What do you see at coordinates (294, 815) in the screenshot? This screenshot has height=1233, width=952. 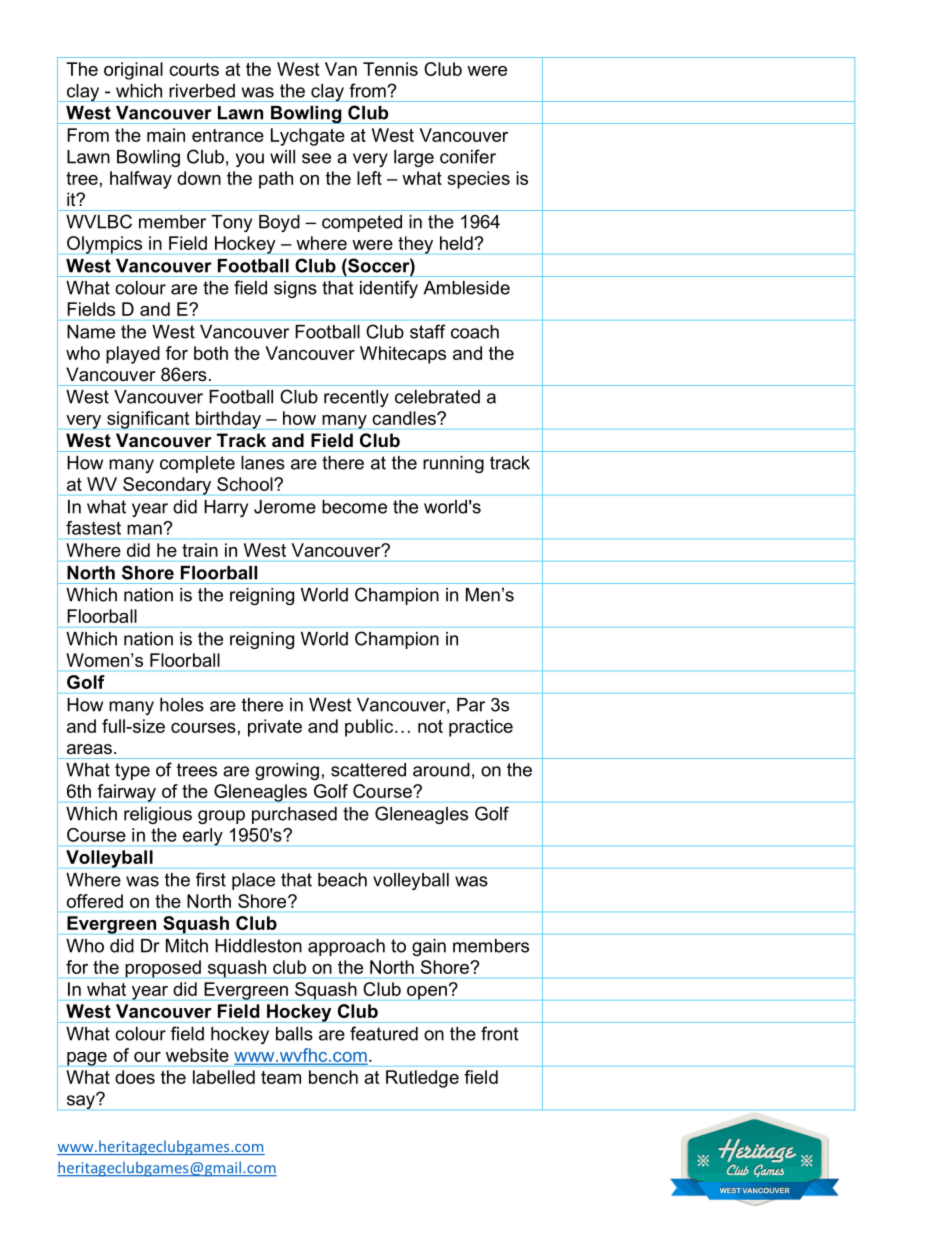 I see `purchased` at bounding box center [294, 815].
